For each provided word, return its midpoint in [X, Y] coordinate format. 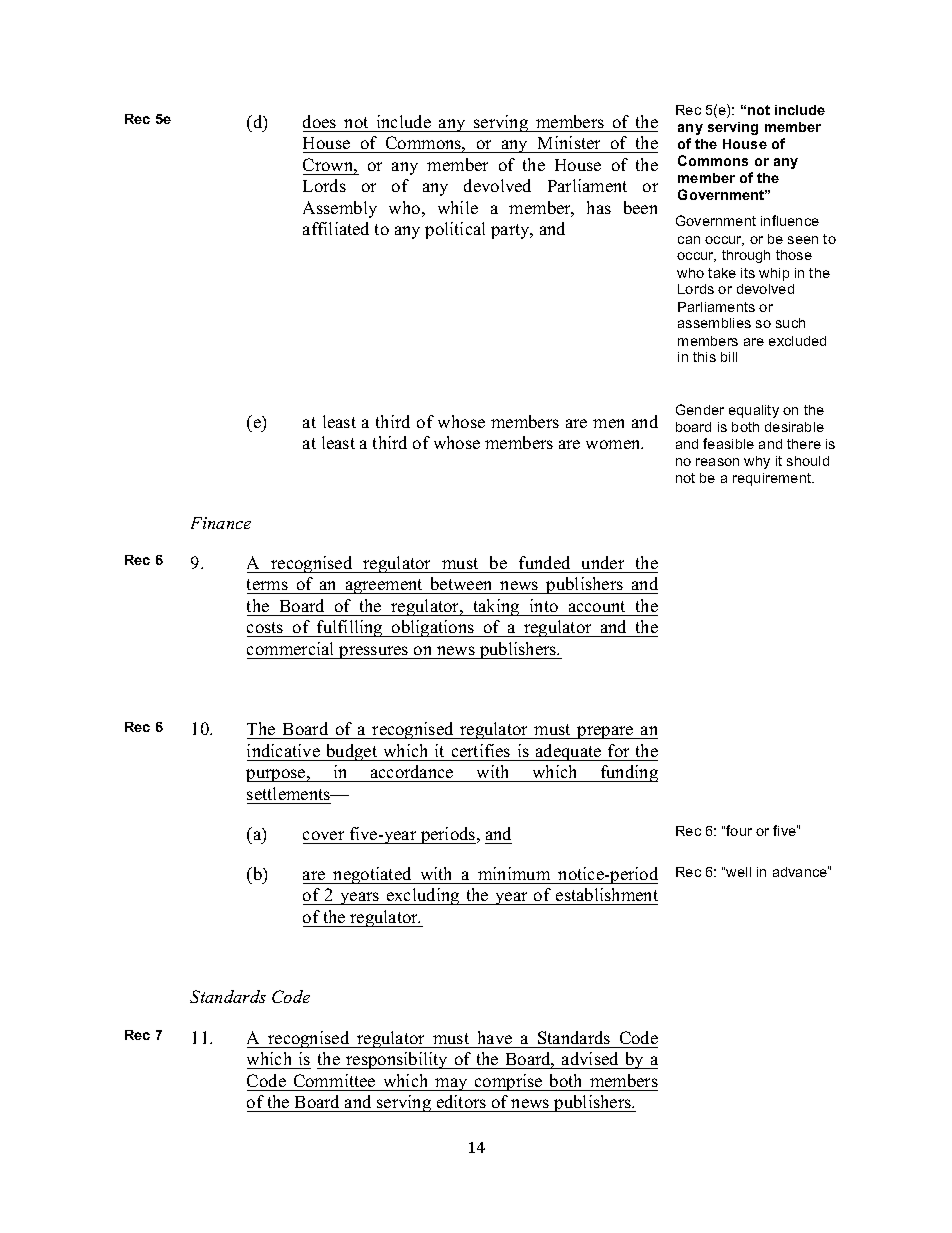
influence [790, 220]
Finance [221, 523]
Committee [334, 1080]
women [614, 444]
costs [266, 629]
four [739, 830]
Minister [569, 142]
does [319, 121]
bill [729, 357]
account [597, 606]
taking [496, 607]
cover [323, 835]
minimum [514, 873]
